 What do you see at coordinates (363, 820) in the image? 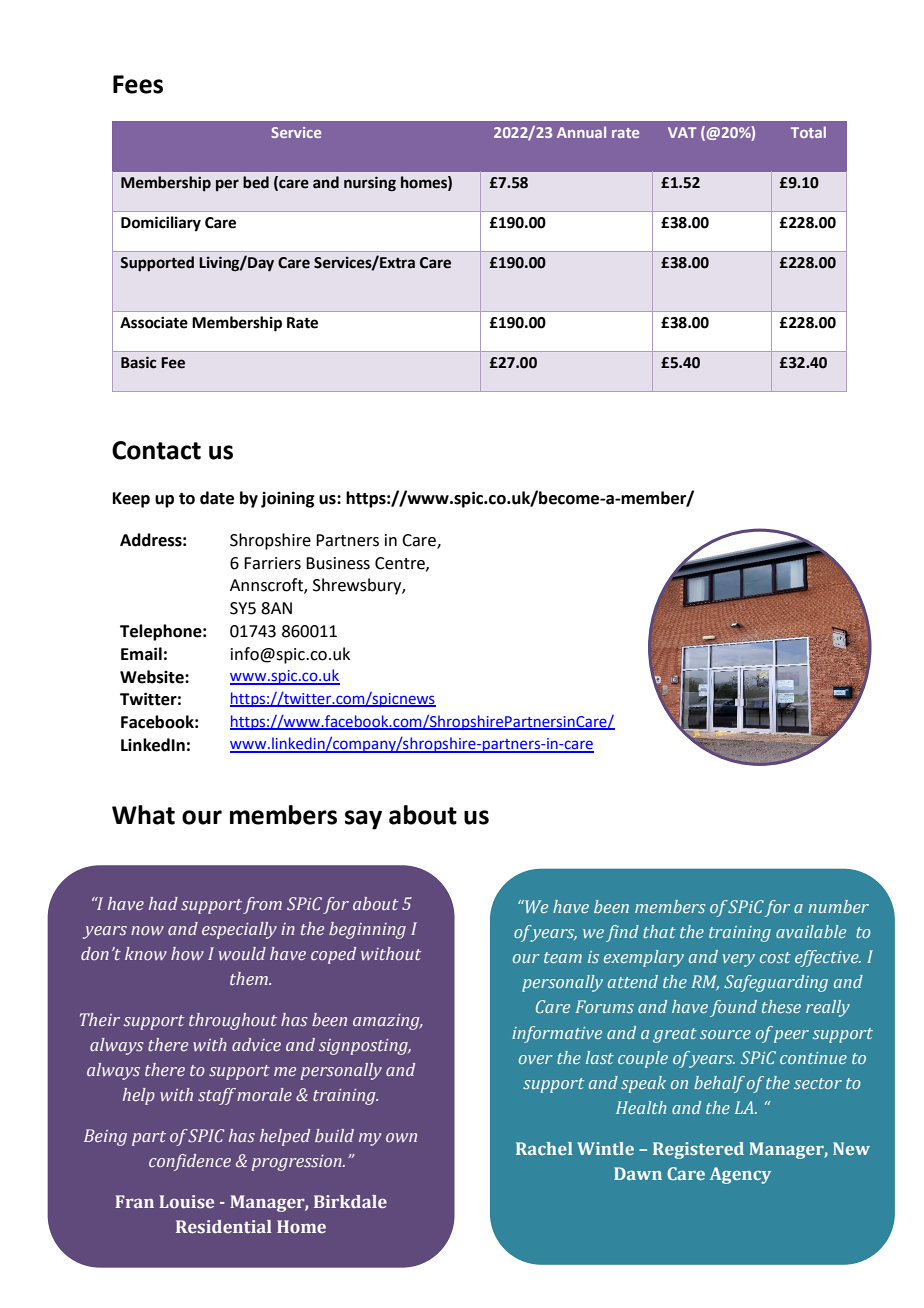
I see `say` at bounding box center [363, 820].
